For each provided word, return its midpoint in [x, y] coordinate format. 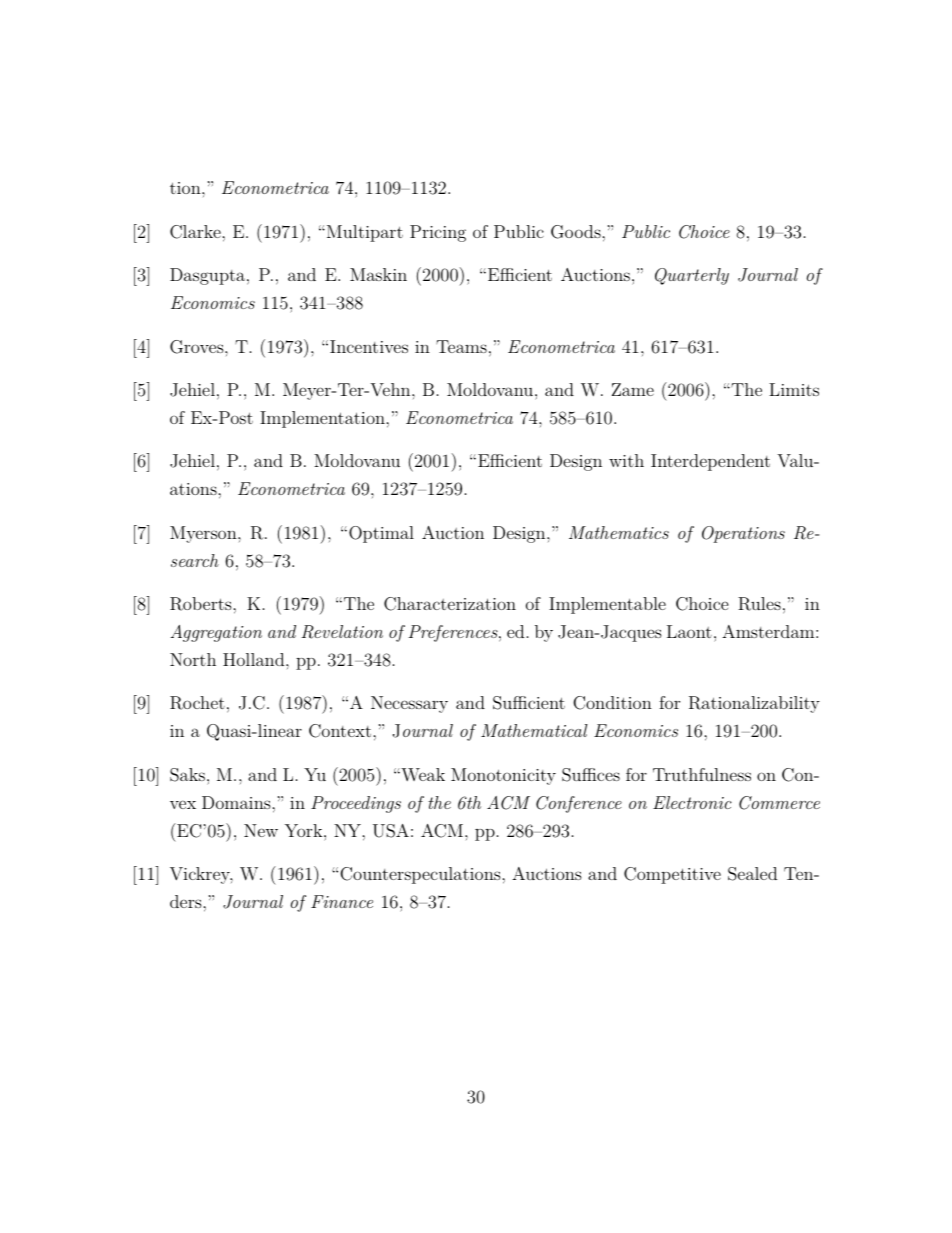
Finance [342, 901]
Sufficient [529, 703]
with [626, 460]
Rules [759, 604]
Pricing [438, 233]
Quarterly [692, 276]
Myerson [204, 534]
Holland [255, 659]
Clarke [196, 232]
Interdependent [710, 462]
